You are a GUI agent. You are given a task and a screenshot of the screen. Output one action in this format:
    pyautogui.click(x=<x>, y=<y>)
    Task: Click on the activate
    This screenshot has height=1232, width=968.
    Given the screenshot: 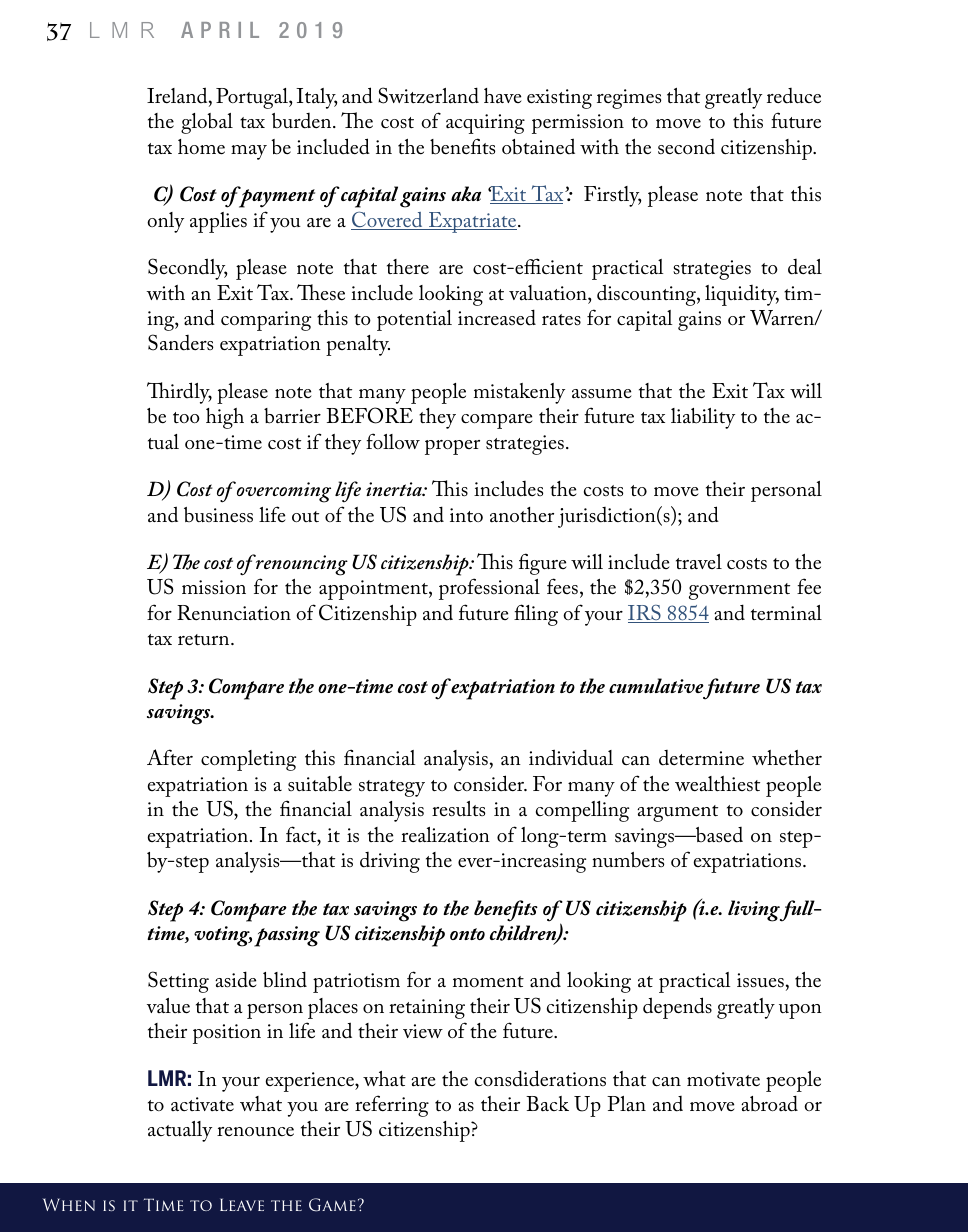 What is the action you would take?
    pyautogui.click(x=202, y=1104)
